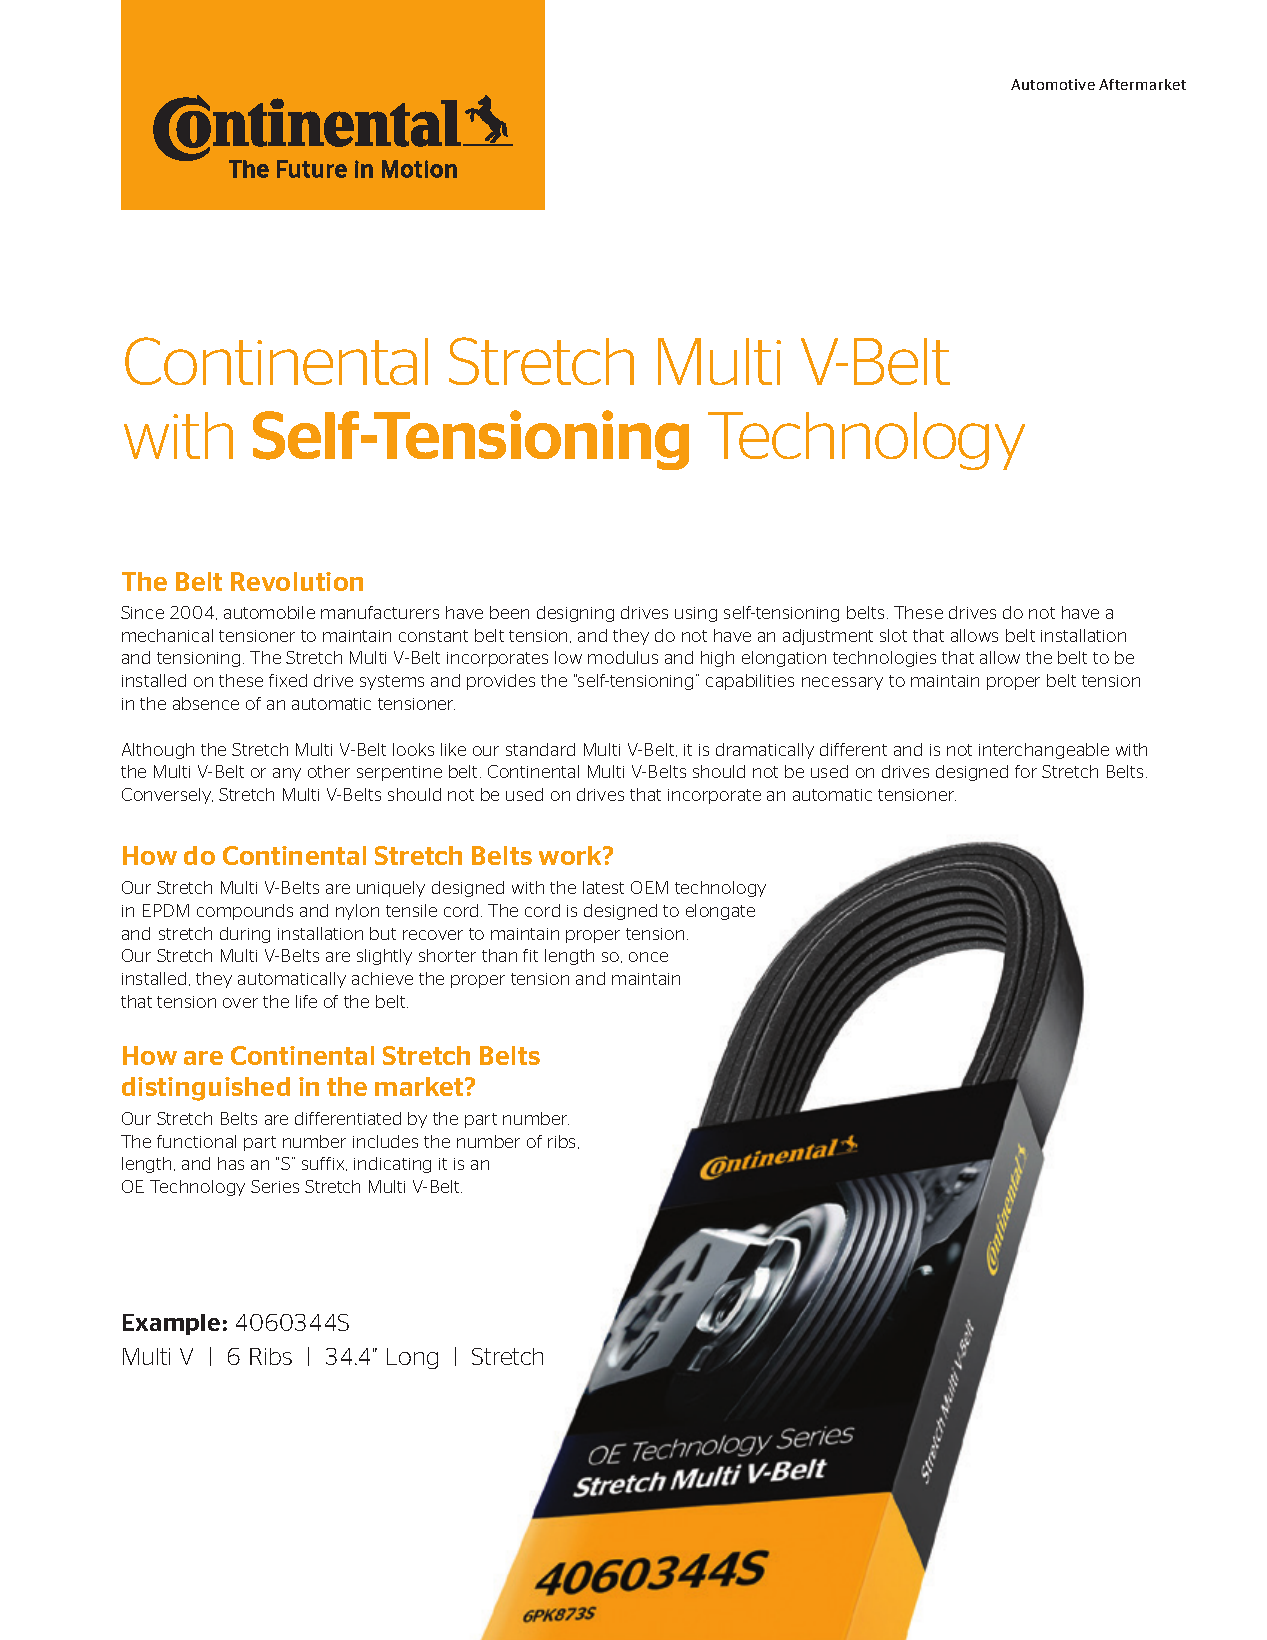 The width and height of the screenshot is (1267, 1640). Describe the element at coordinates (1026, 771) in the screenshot. I see `for` at that location.
